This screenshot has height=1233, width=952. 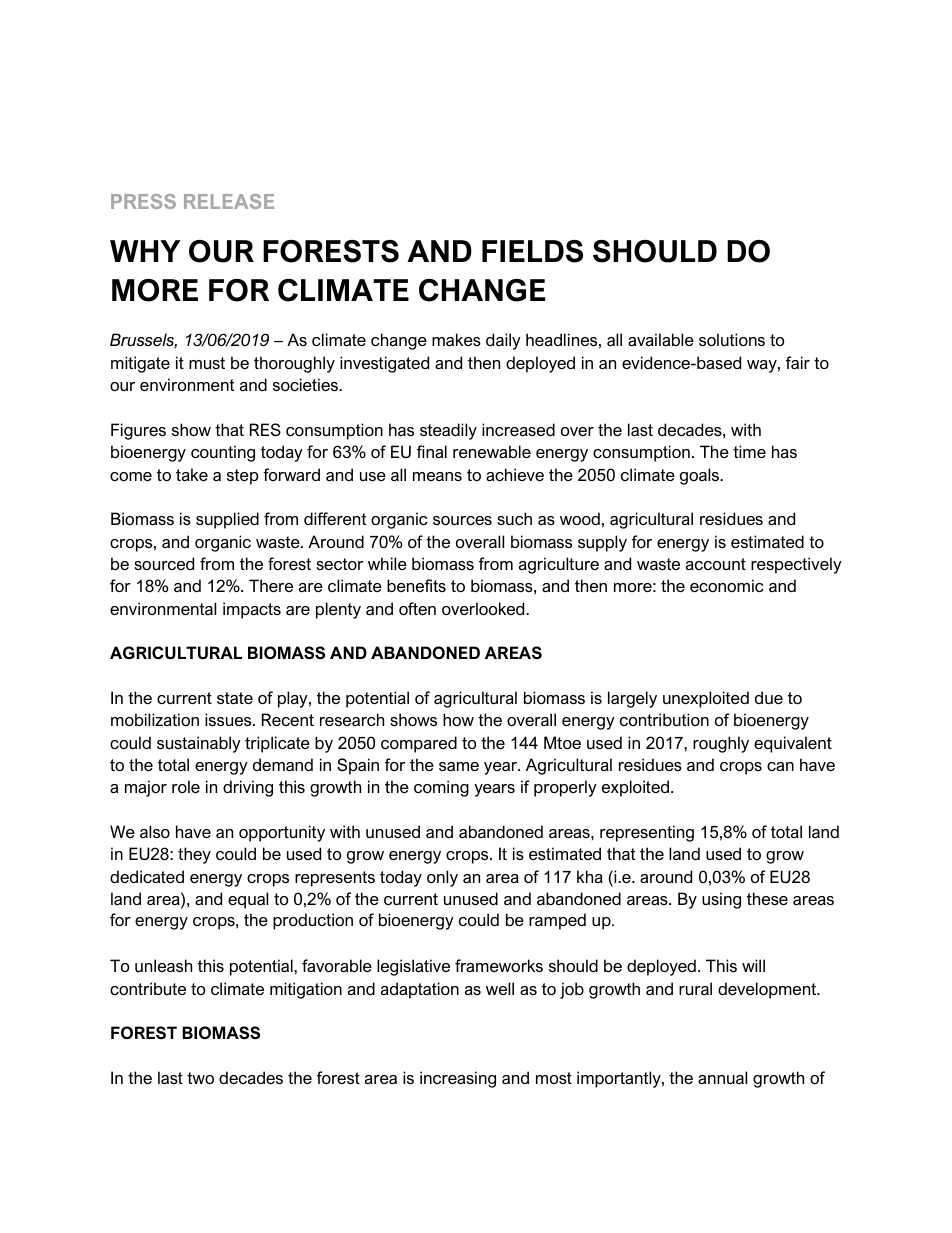 What do you see at coordinates (227, 520) in the screenshot?
I see `supplied` at bounding box center [227, 520].
